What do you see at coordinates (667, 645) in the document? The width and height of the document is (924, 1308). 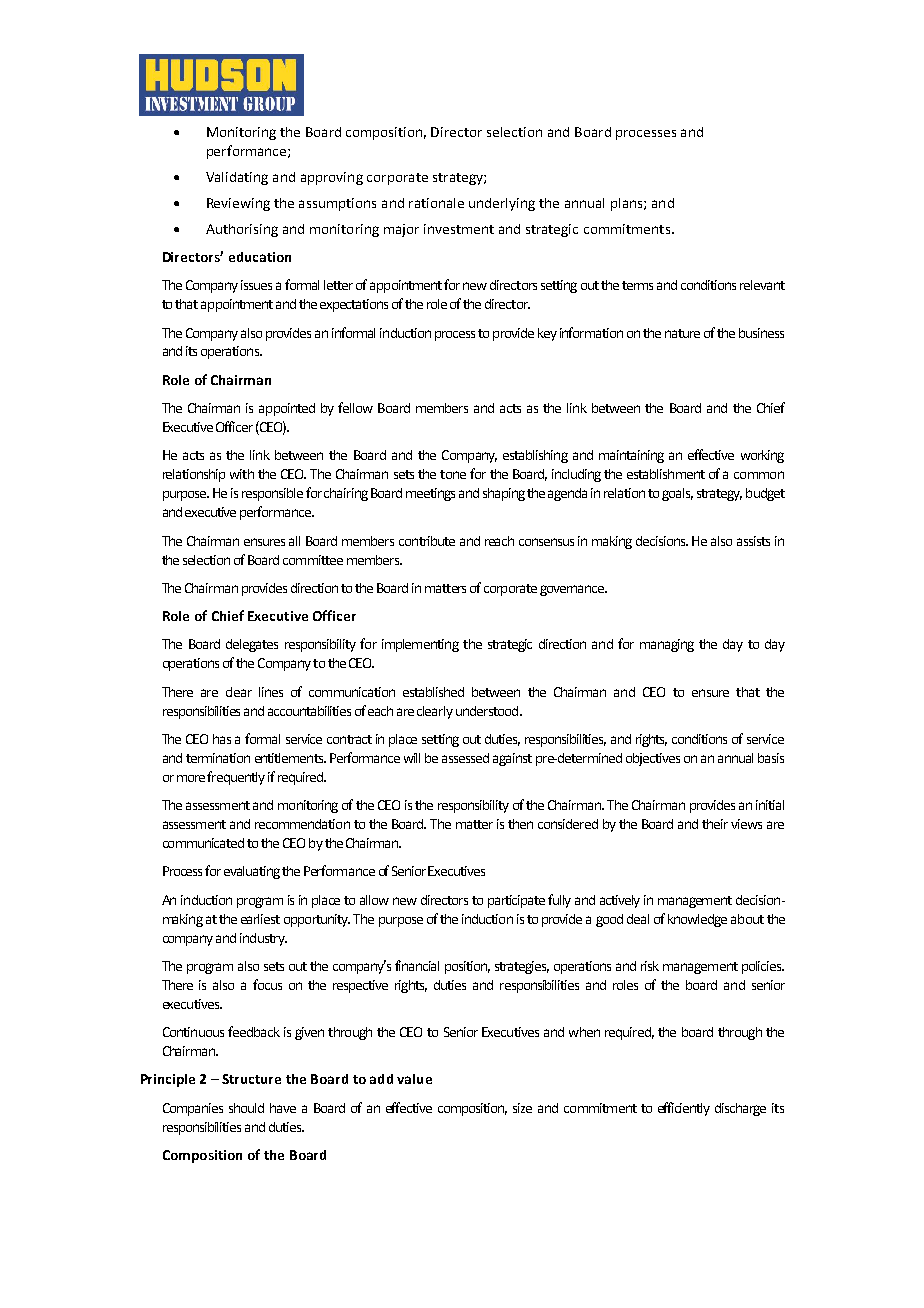 I see `managing` at bounding box center [667, 645].
